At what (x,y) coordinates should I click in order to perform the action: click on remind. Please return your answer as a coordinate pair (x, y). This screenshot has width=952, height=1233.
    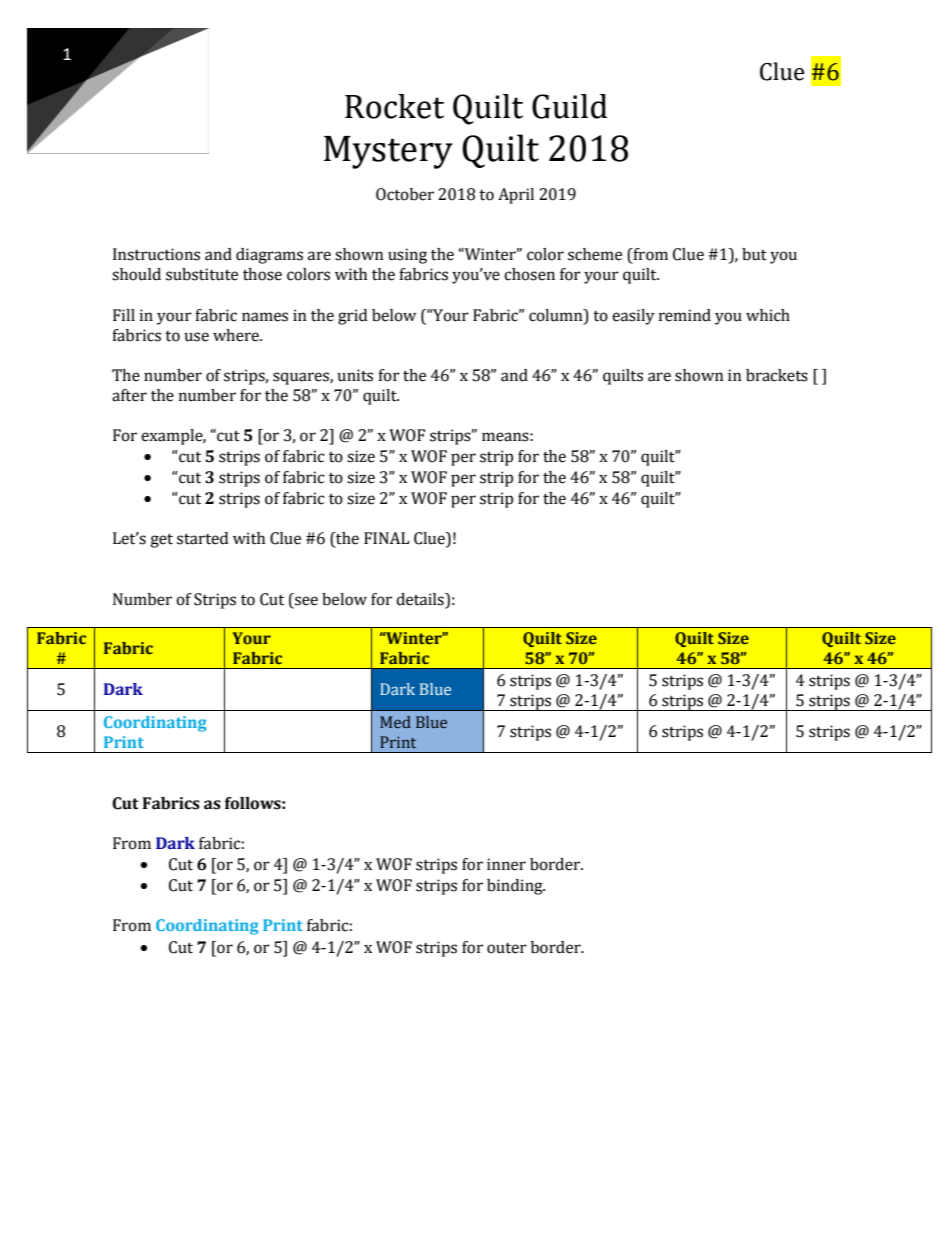
    Looking at the image, I should click on (685, 315).
